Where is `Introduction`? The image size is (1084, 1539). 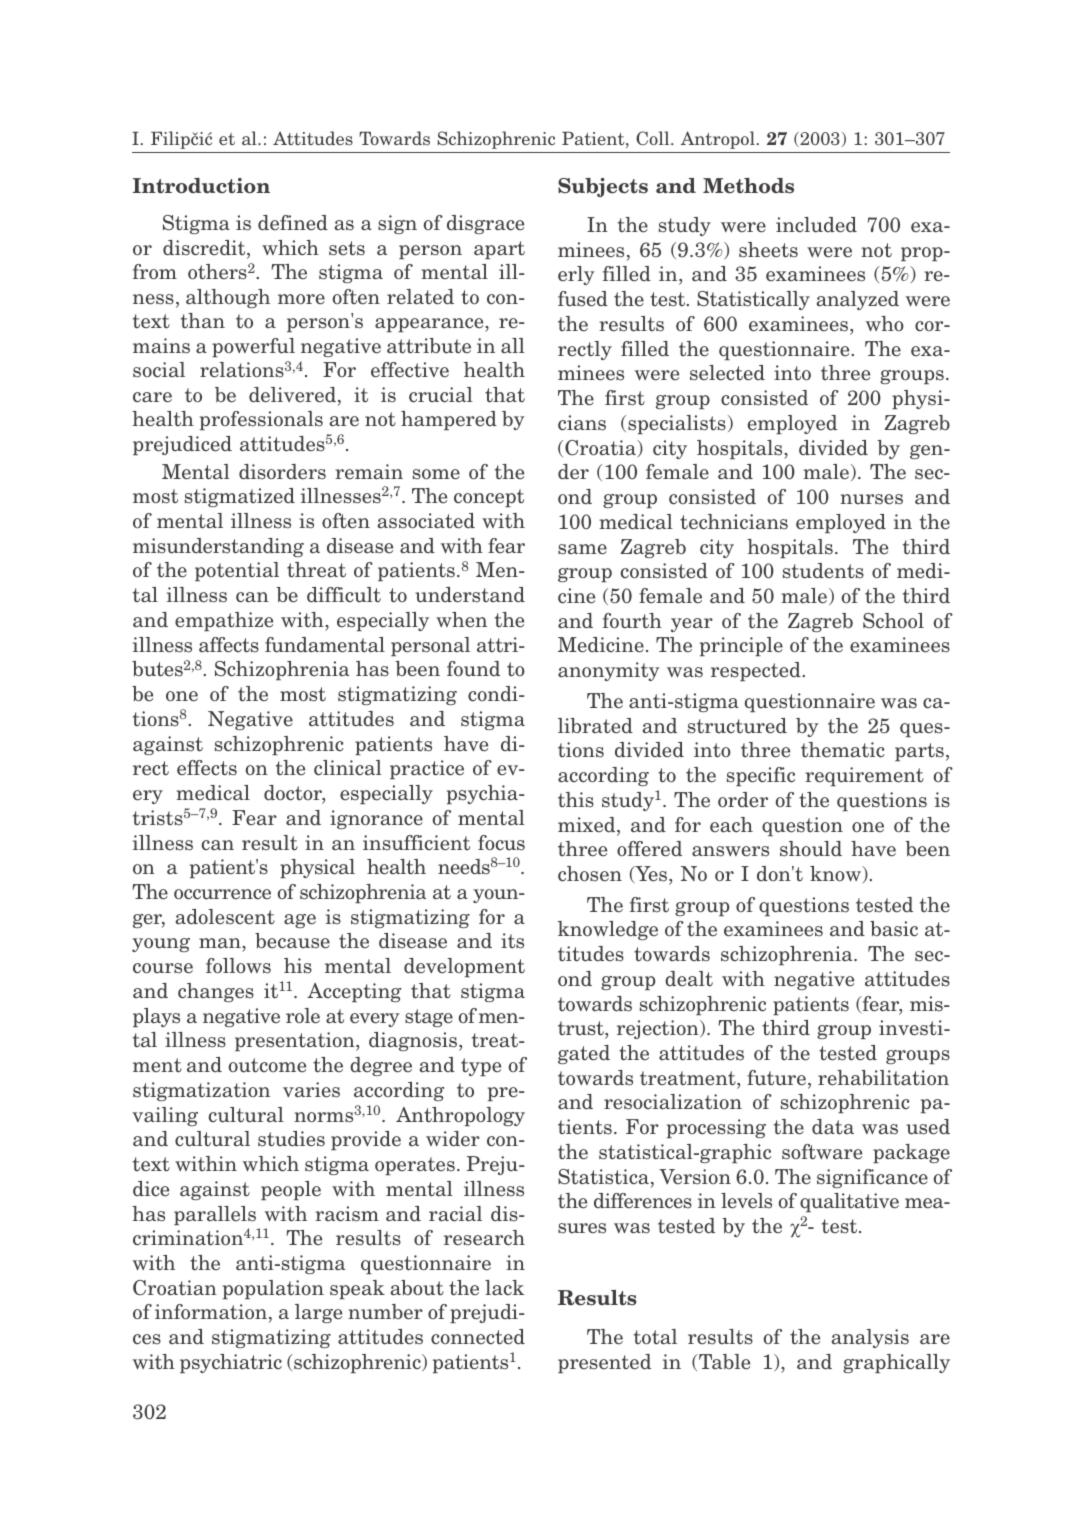
Introduction is located at coordinates (201, 186).
